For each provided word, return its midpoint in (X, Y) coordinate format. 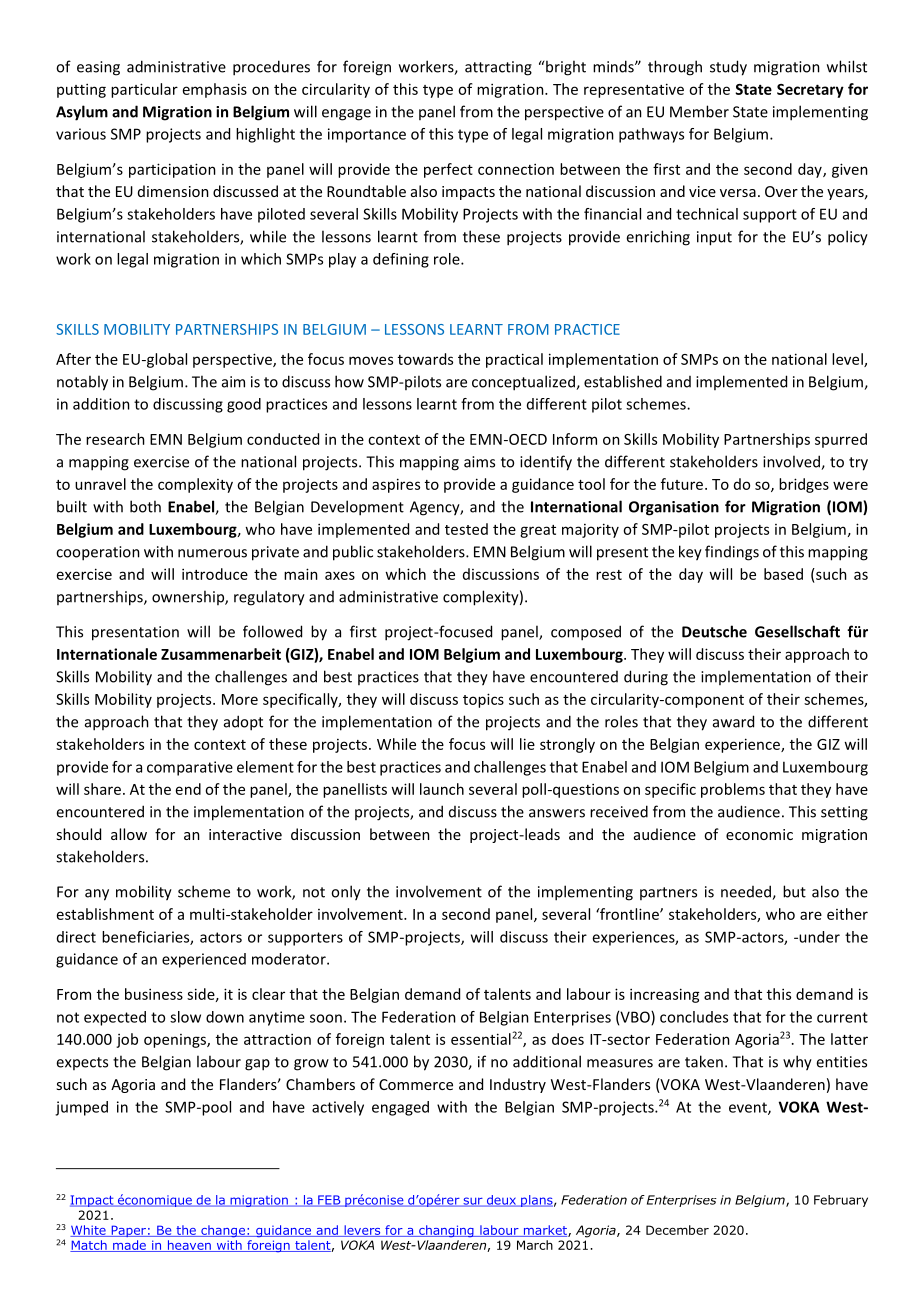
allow (129, 834)
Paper (128, 1231)
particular (144, 90)
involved (792, 462)
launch (442, 789)
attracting (498, 68)
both (145, 506)
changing (446, 1231)
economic (759, 834)
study (728, 68)
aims (479, 462)
